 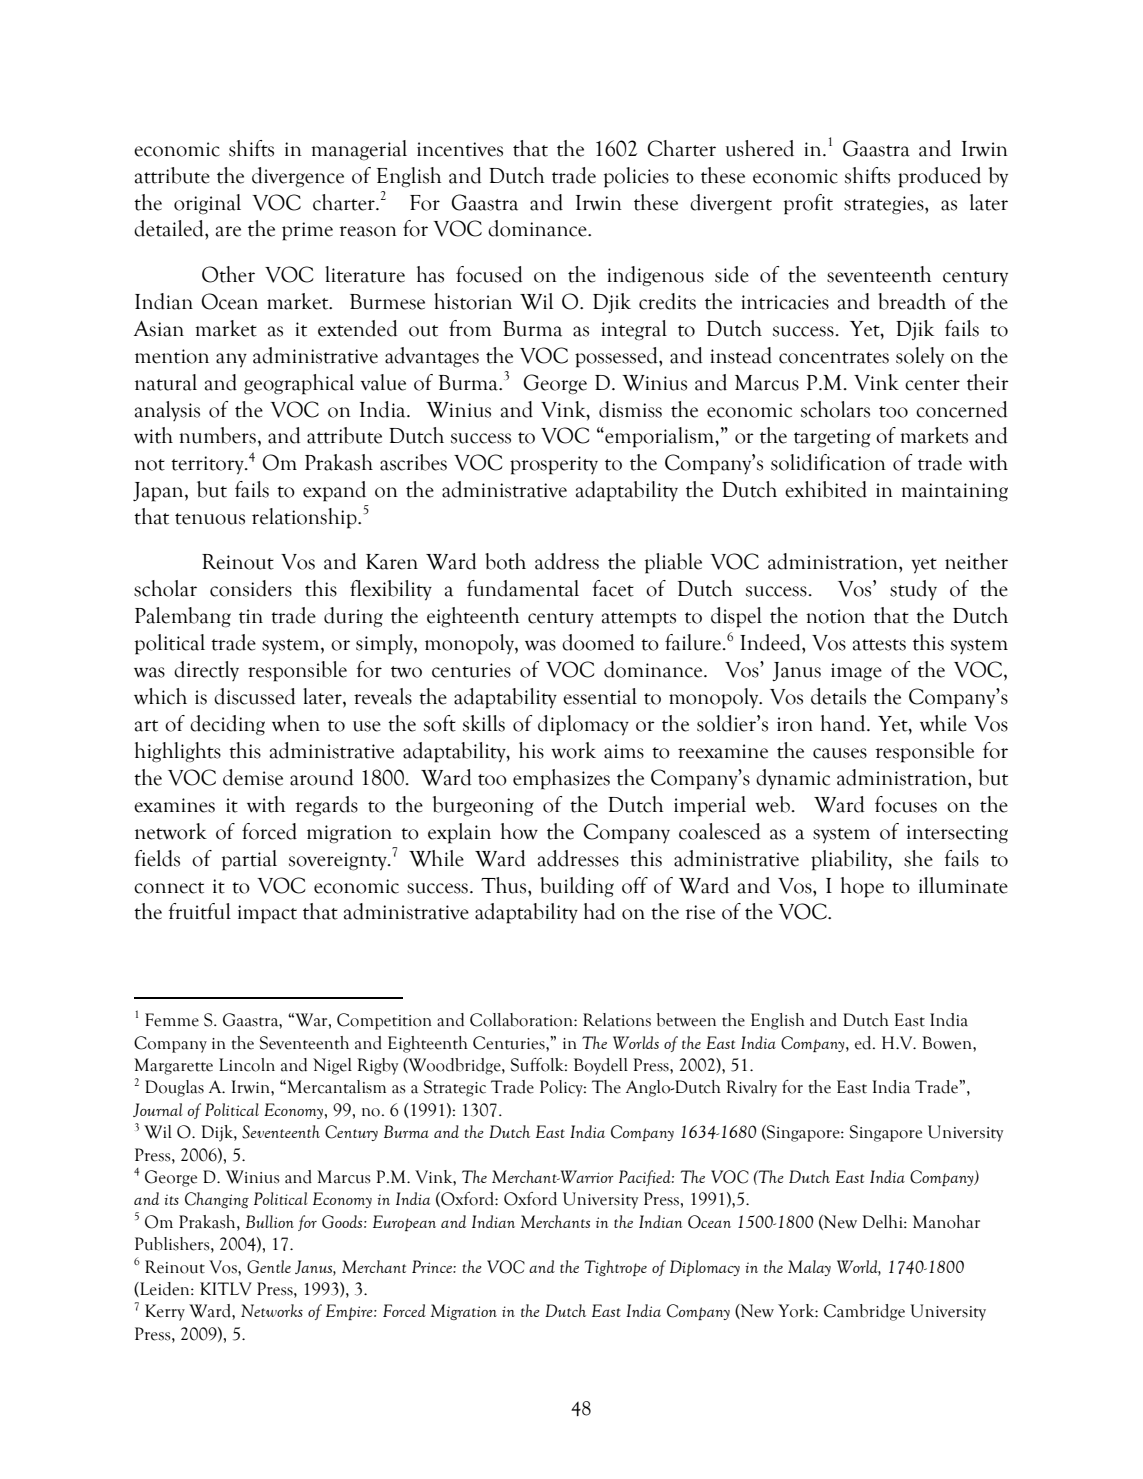 I want to click on impact, so click(x=267, y=914).
